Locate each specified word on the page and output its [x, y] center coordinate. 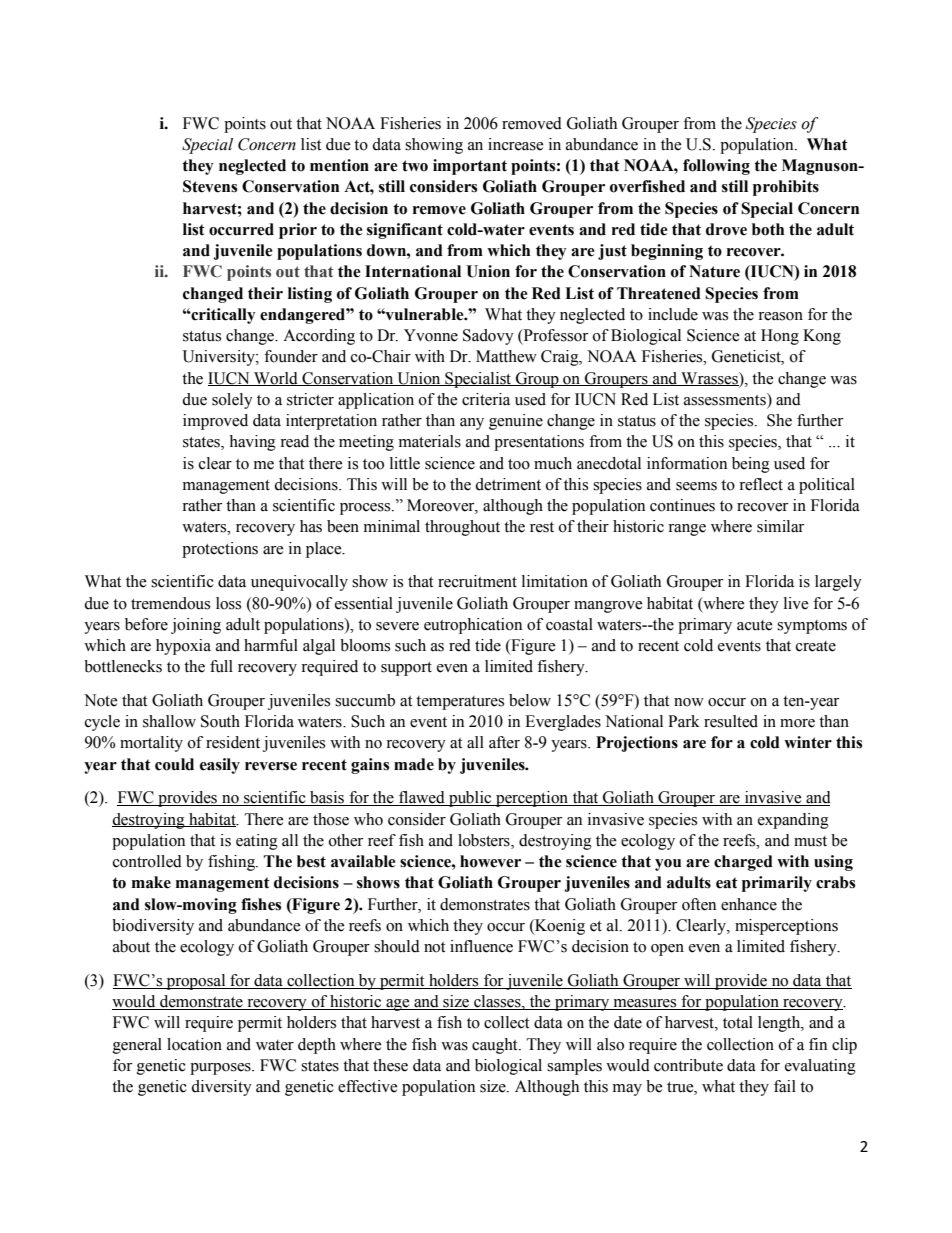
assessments [726, 399]
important [470, 167]
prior [298, 231]
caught [496, 1046]
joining [196, 626]
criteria [486, 399]
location [194, 1044]
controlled [147, 861]
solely [232, 401]
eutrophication [473, 626]
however [490, 861]
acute [755, 625]
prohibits [786, 188]
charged [743, 863]
